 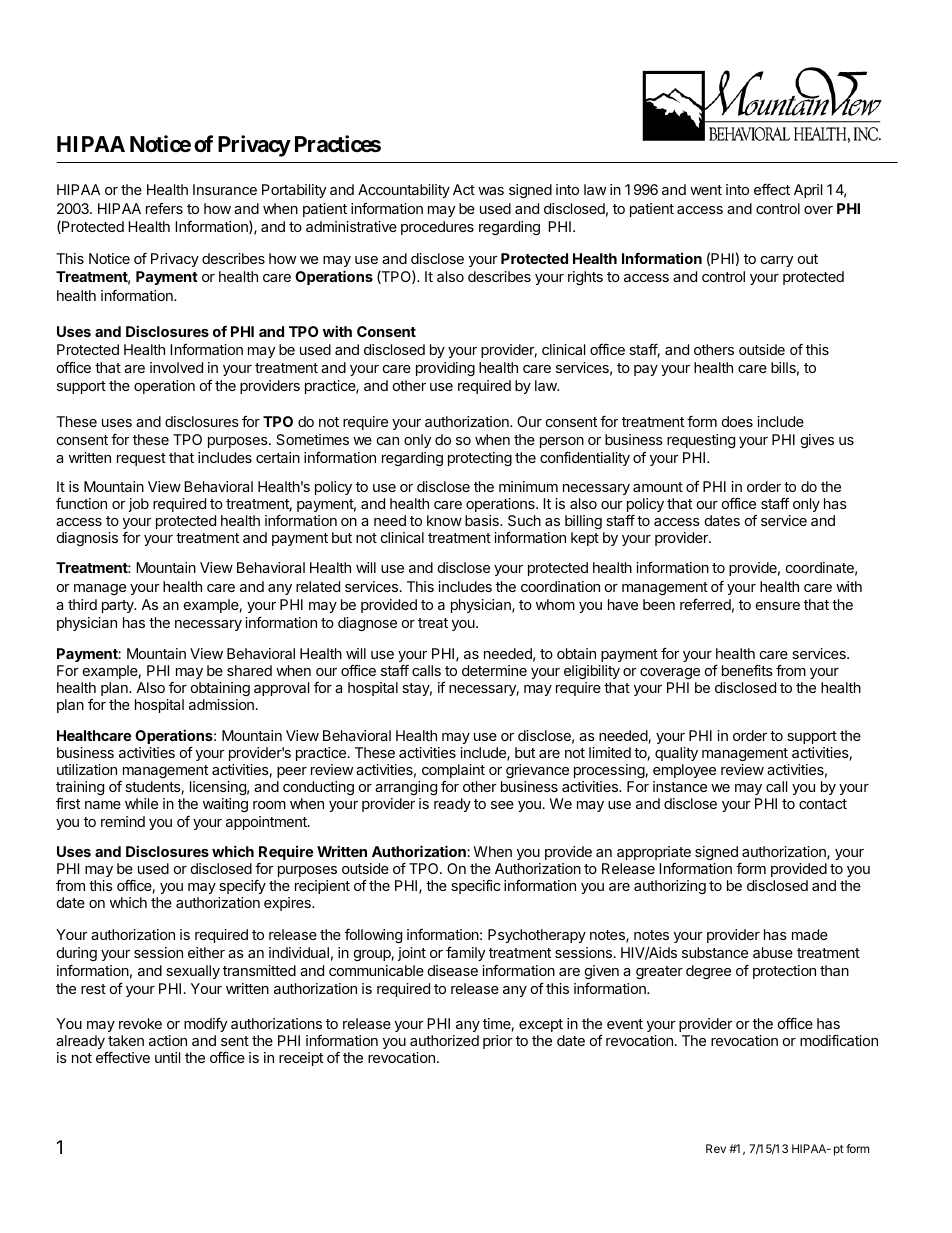 I want to click on protecting, so click(x=480, y=459).
